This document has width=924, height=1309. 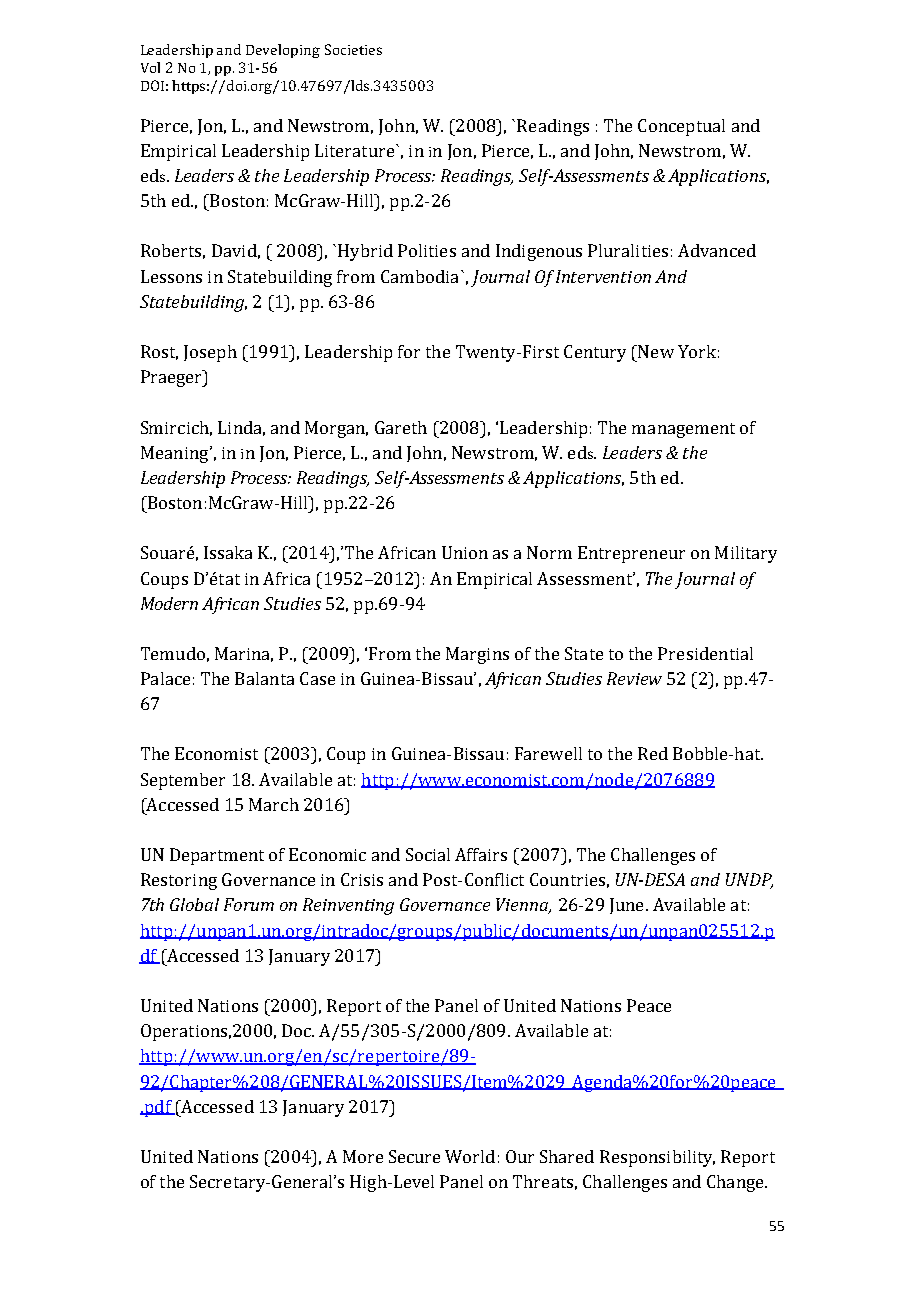 I want to click on Social, so click(x=428, y=854).
